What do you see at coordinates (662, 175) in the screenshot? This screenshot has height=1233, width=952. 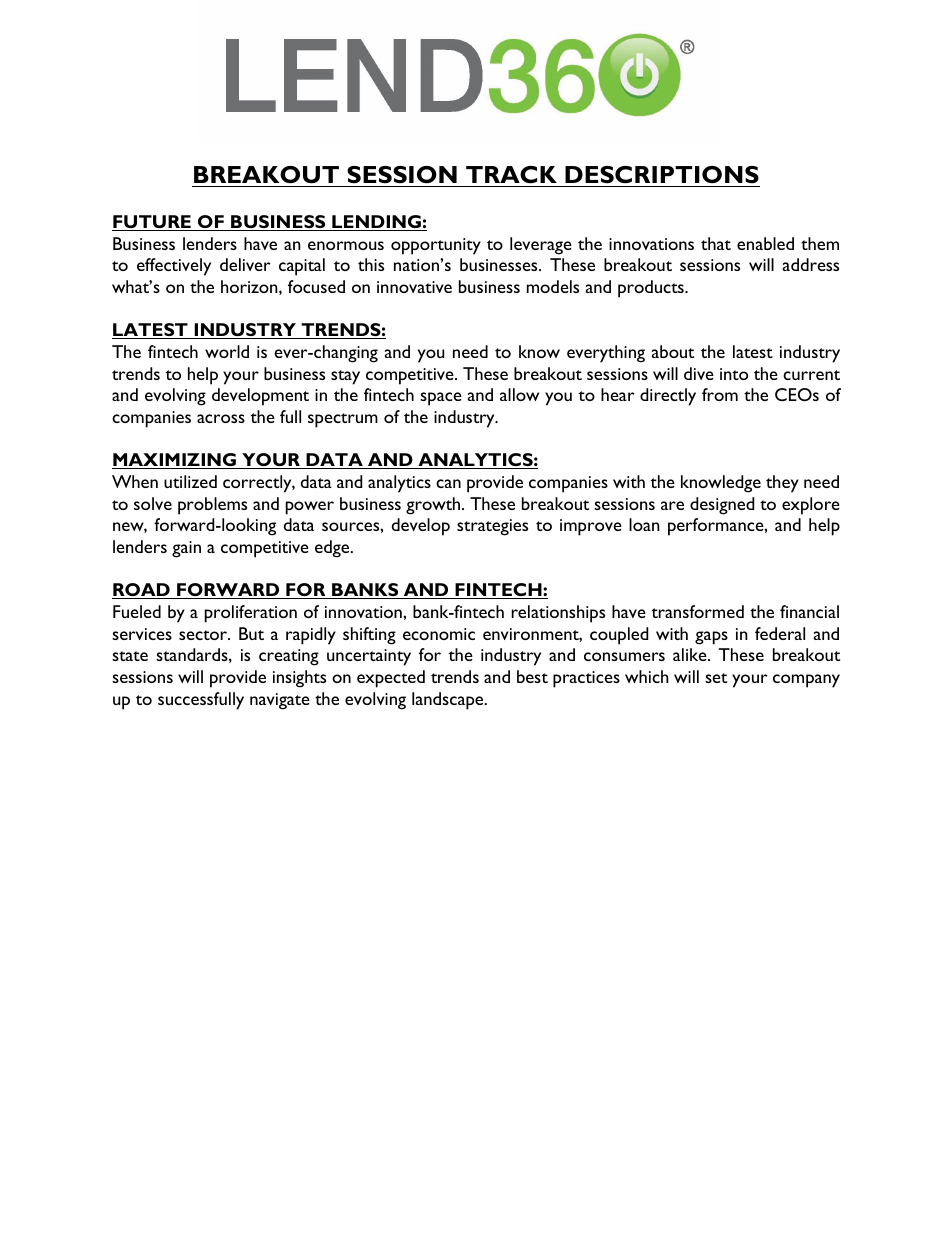 I see `DESCRIPTIONS` at bounding box center [662, 175].
